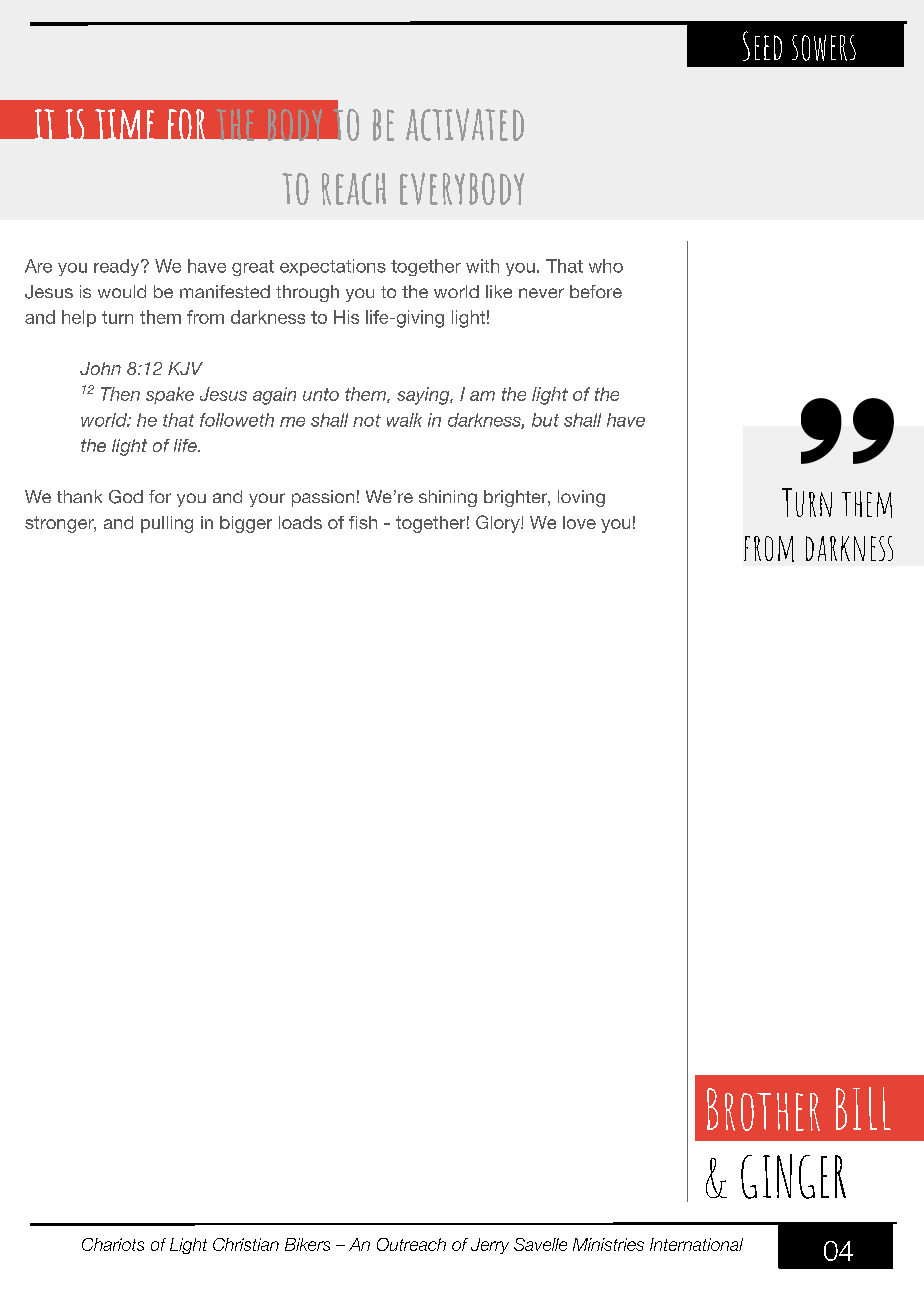 This document has width=924, height=1307. Describe the element at coordinates (696, 1244) in the document. I see `International` at that location.
